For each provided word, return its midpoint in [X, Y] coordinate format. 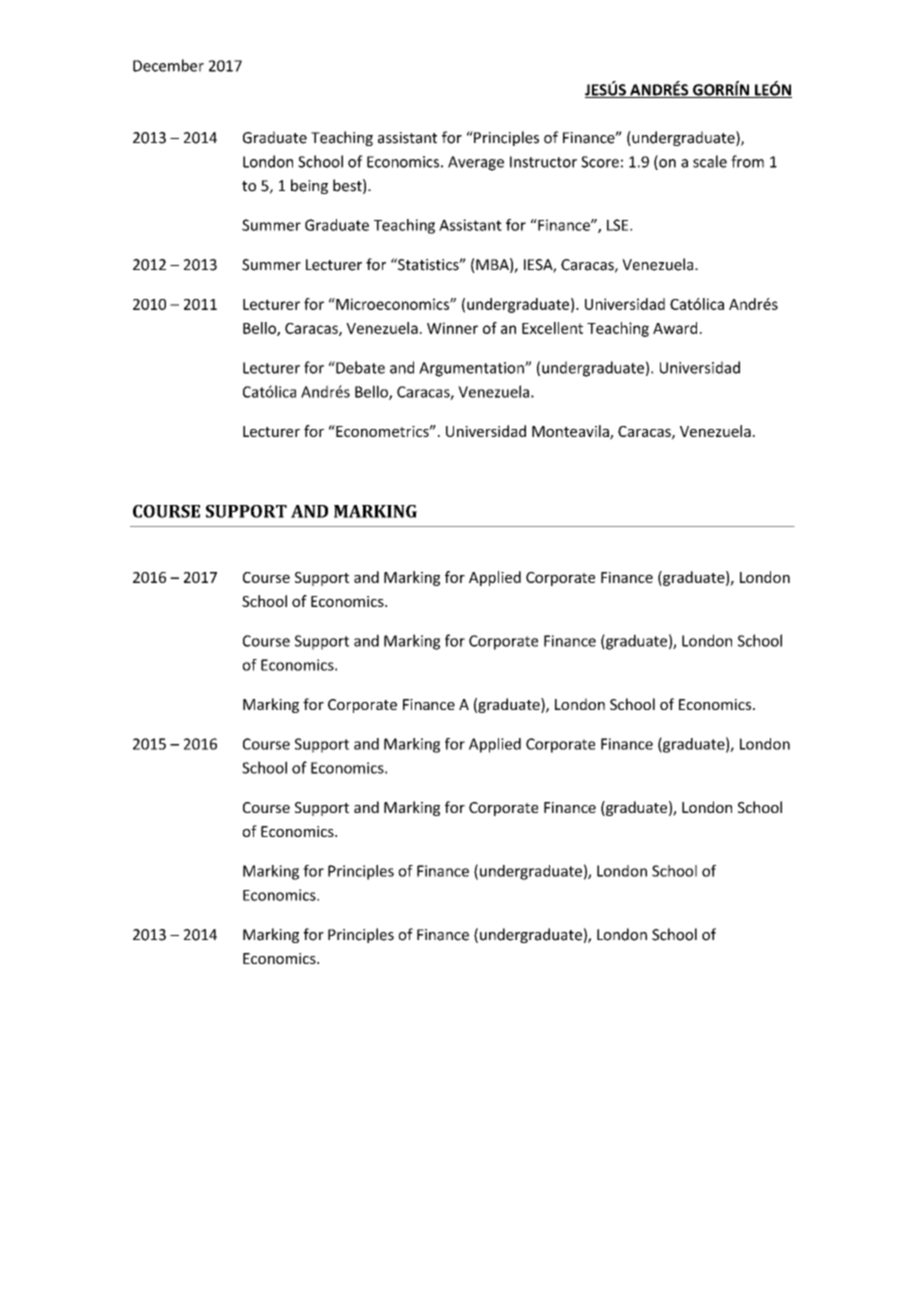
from [747, 161]
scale [710, 161]
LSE [619, 225]
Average [476, 163]
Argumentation [472, 369]
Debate [359, 367]
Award [675, 328]
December [168, 65]
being [309, 186]
